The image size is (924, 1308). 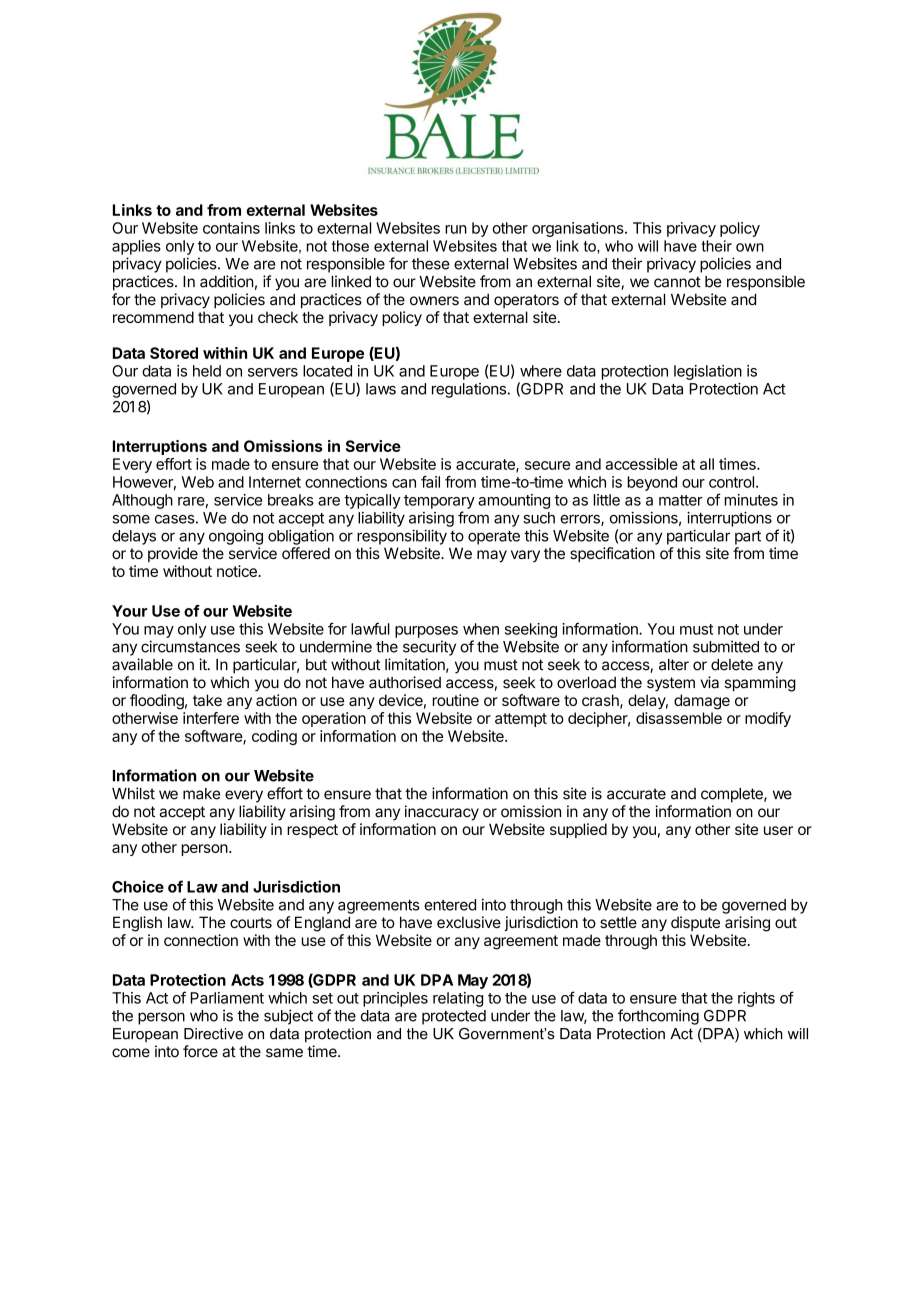 What do you see at coordinates (190, 646) in the screenshot?
I see `circumstances` at bounding box center [190, 646].
